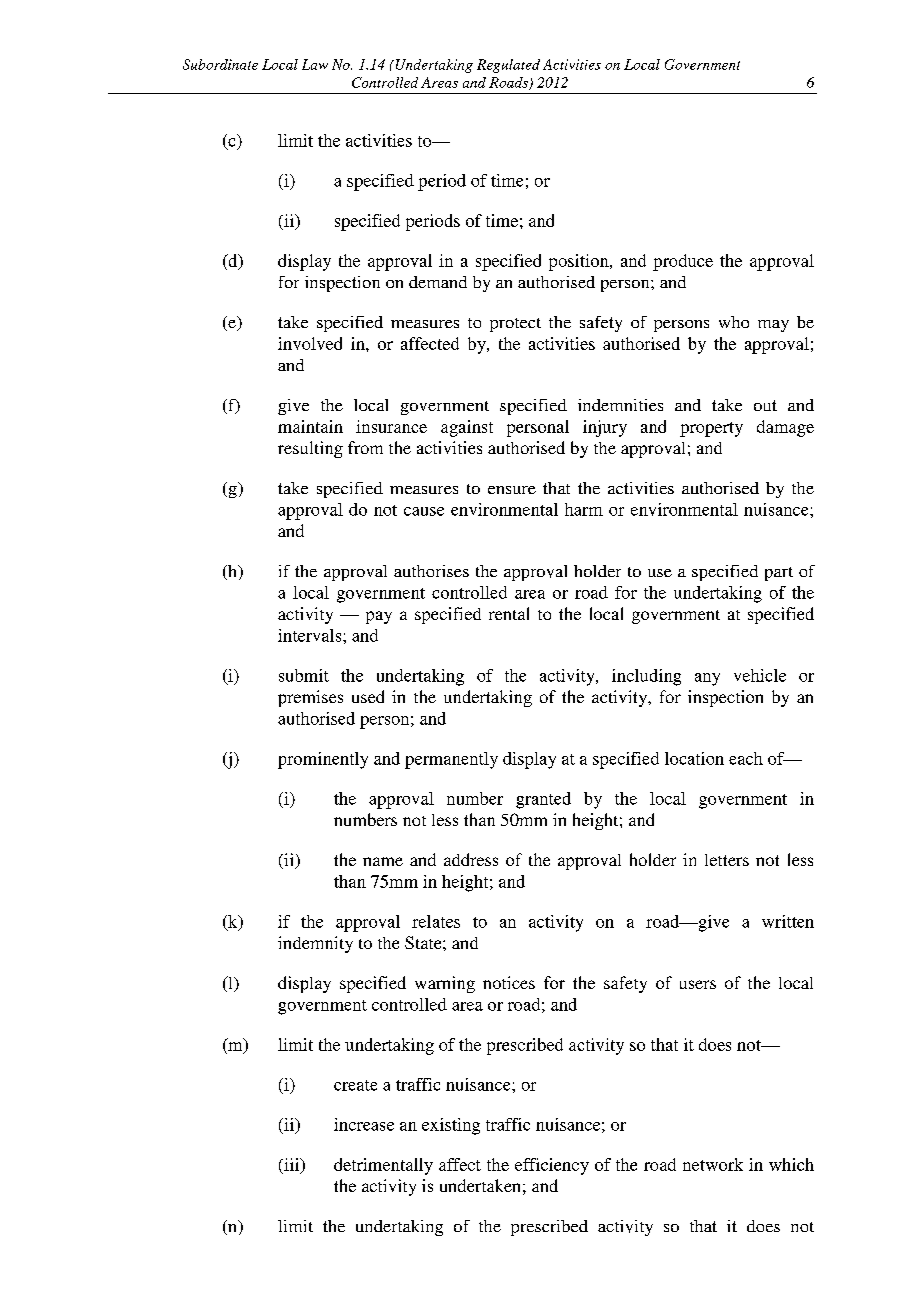  I want to click on involved, so click(310, 343).
